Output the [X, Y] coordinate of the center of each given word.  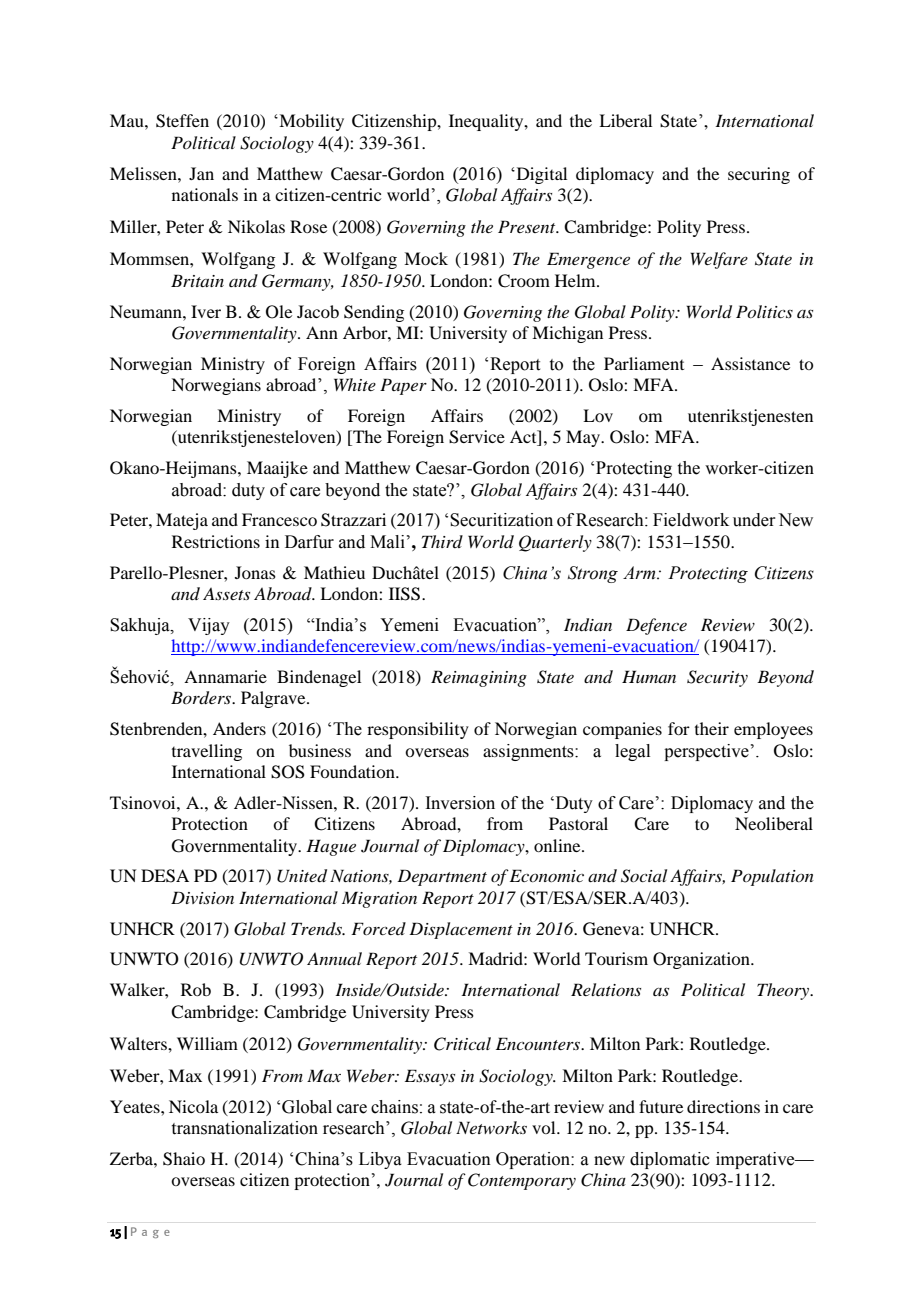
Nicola [193, 1106]
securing [759, 175]
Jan [201, 173]
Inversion [460, 803]
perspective [706, 752]
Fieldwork [691, 520]
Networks [491, 1127]
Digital [540, 175]
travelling [207, 752]
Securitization [501, 520]
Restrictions [216, 541]
